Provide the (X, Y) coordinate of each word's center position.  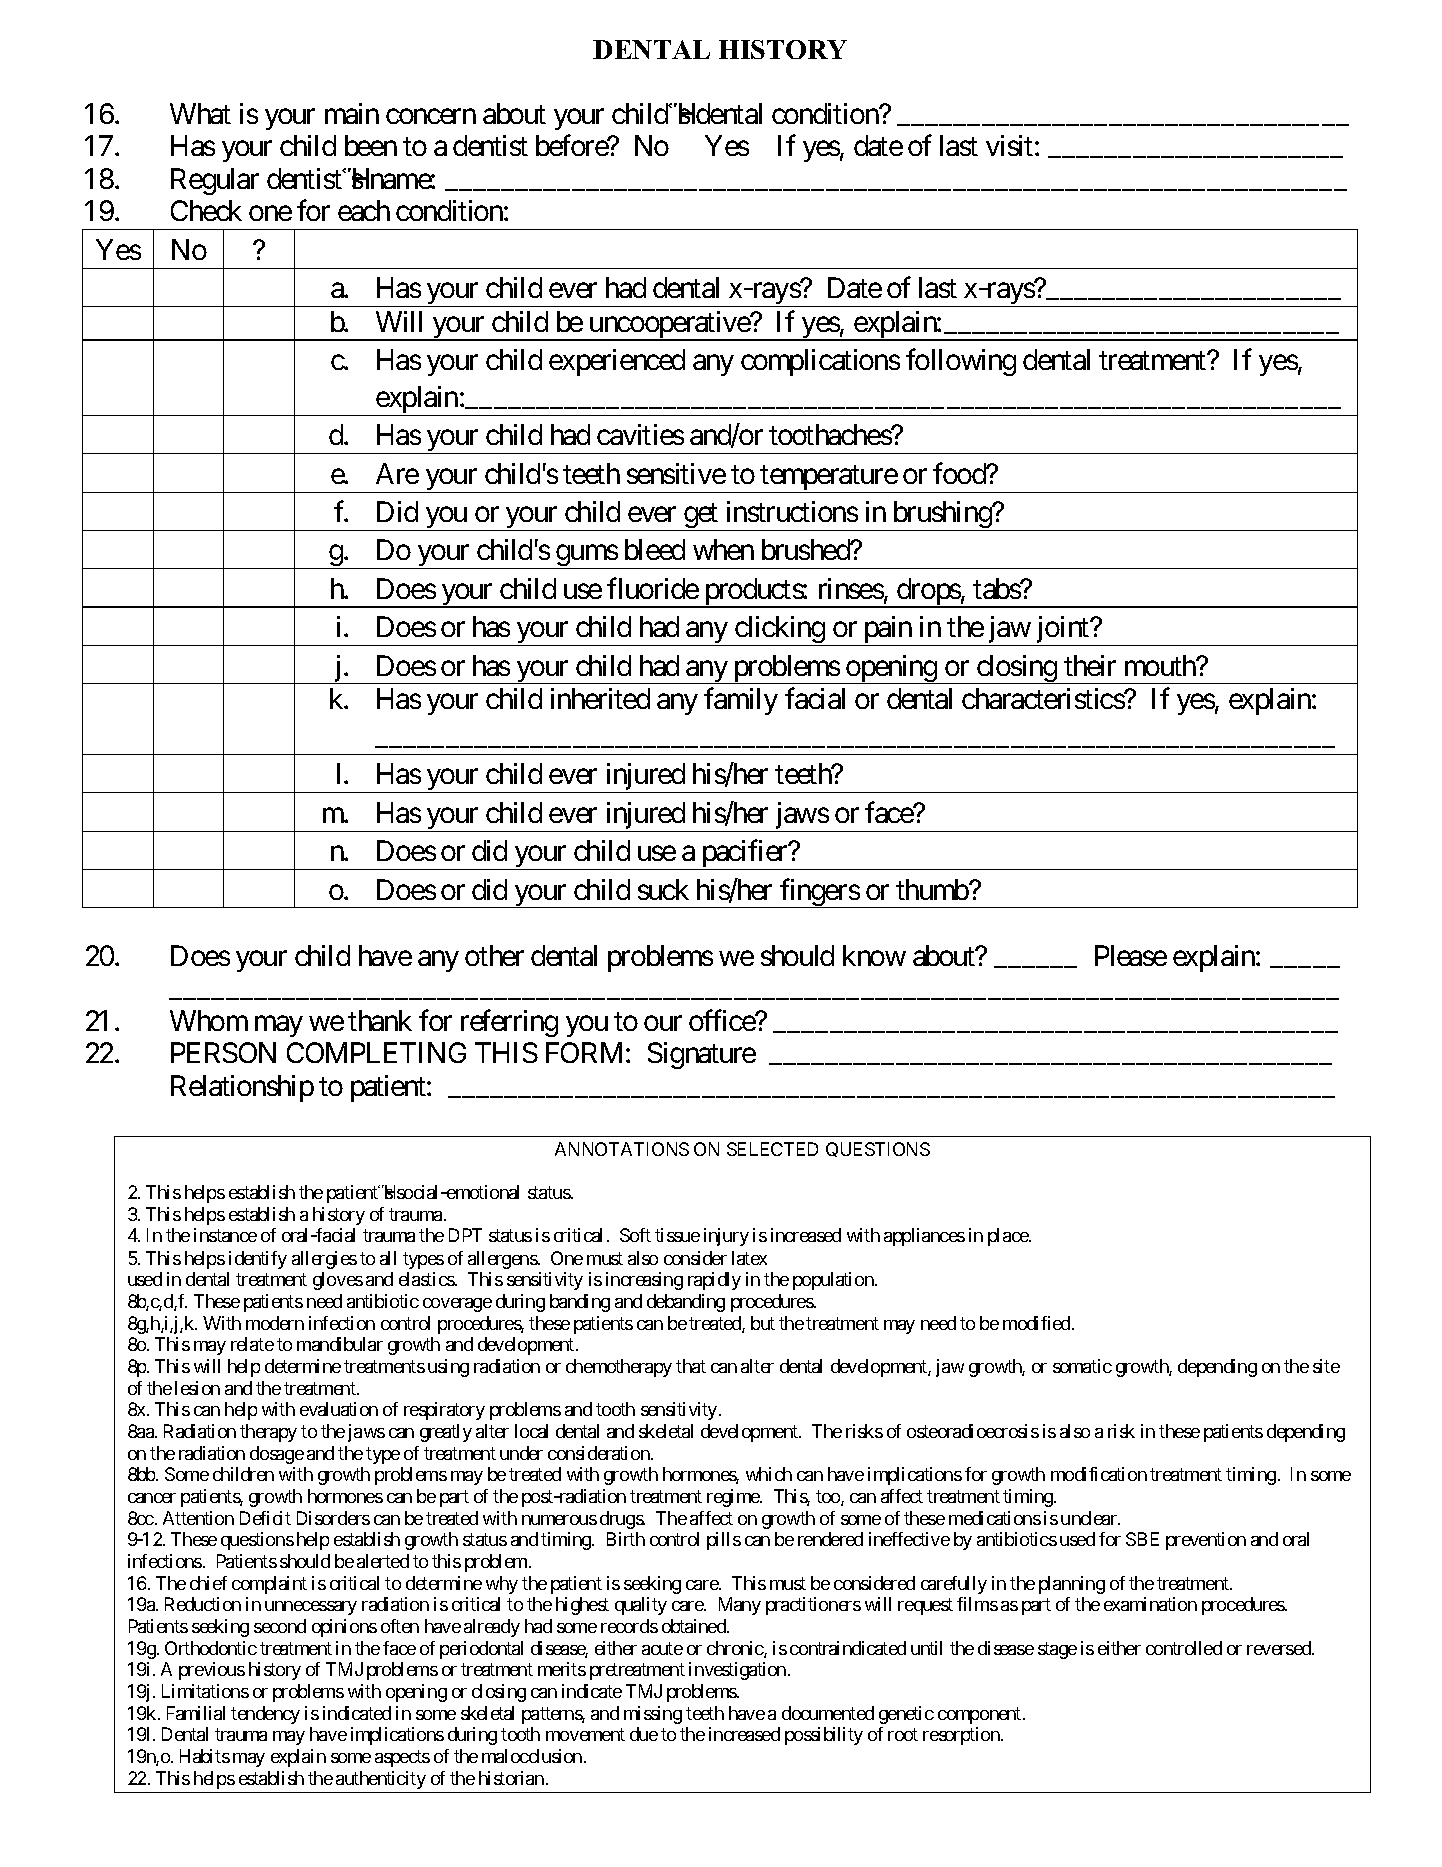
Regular (215, 181)
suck (663, 889)
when (723, 549)
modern (275, 1323)
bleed (655, 549)
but (763, 1323)
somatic (1082, 1366)
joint (1062, 631)
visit (1009, 145)
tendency (265, 1715)
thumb (933, 889)
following (961, 362)
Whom (209, 1020)
